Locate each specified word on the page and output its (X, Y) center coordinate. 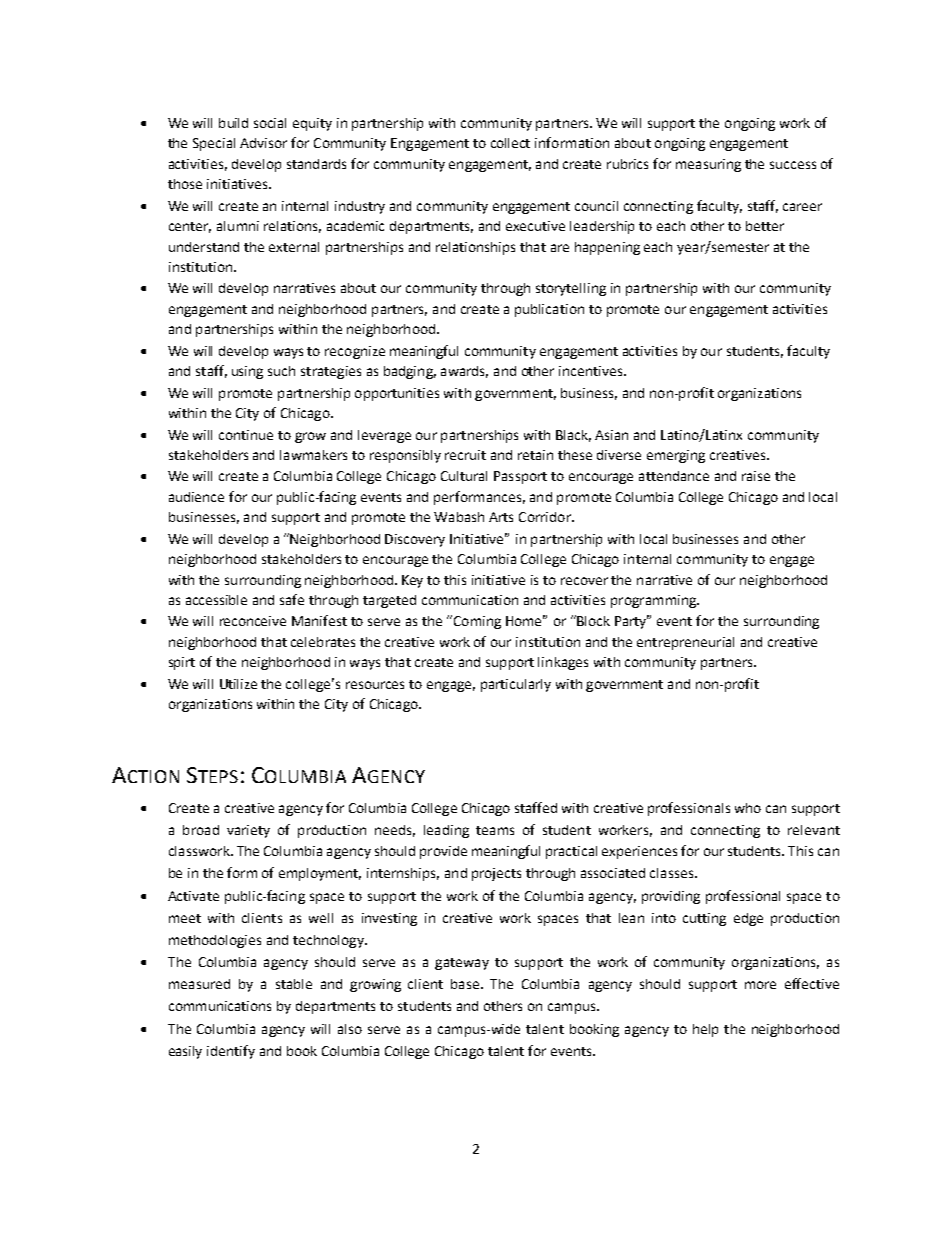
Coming (476, 622)
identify (231, 1052)
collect (510, 143)
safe (292, 599)
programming (654, 601)
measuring (708, 165)
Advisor (263, 143)
